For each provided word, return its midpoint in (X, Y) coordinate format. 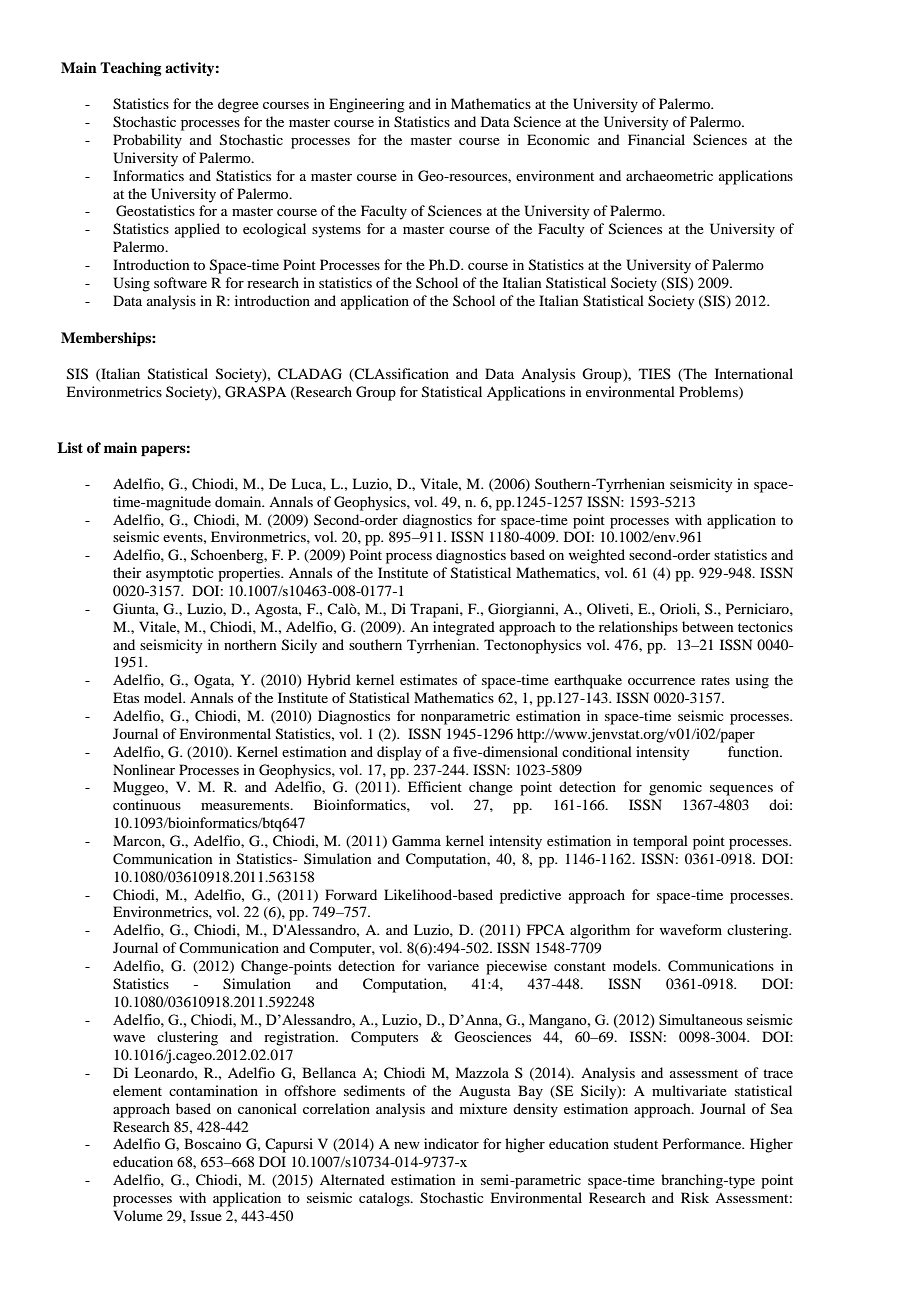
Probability (147, 141)
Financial (656, 139)
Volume (138, 1215)
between (708, 626)
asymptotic (180, 574)
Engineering (367, 105)
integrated (464, 628)
